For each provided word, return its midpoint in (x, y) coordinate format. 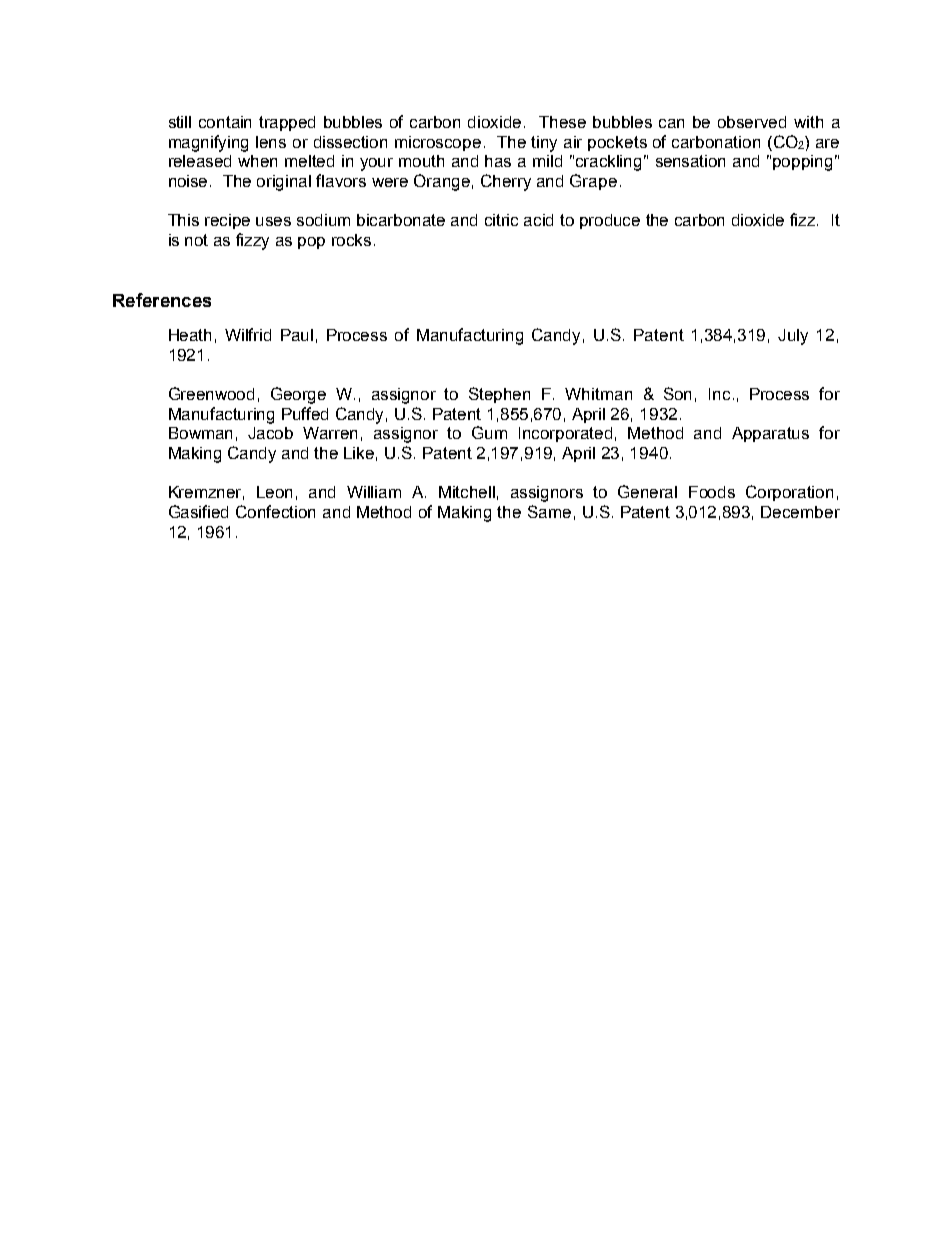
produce (610, 221)
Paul (297, 335)
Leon (274, 492)
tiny (544, 144)
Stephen (499, 395)
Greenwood (211, 393)
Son (677, 393)
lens (271, 142)
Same (549, 511)
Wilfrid (248, 334)
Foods (712, 492)
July (793, 337)
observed (752, 122)
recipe (227, 221)
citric (501, 220)
